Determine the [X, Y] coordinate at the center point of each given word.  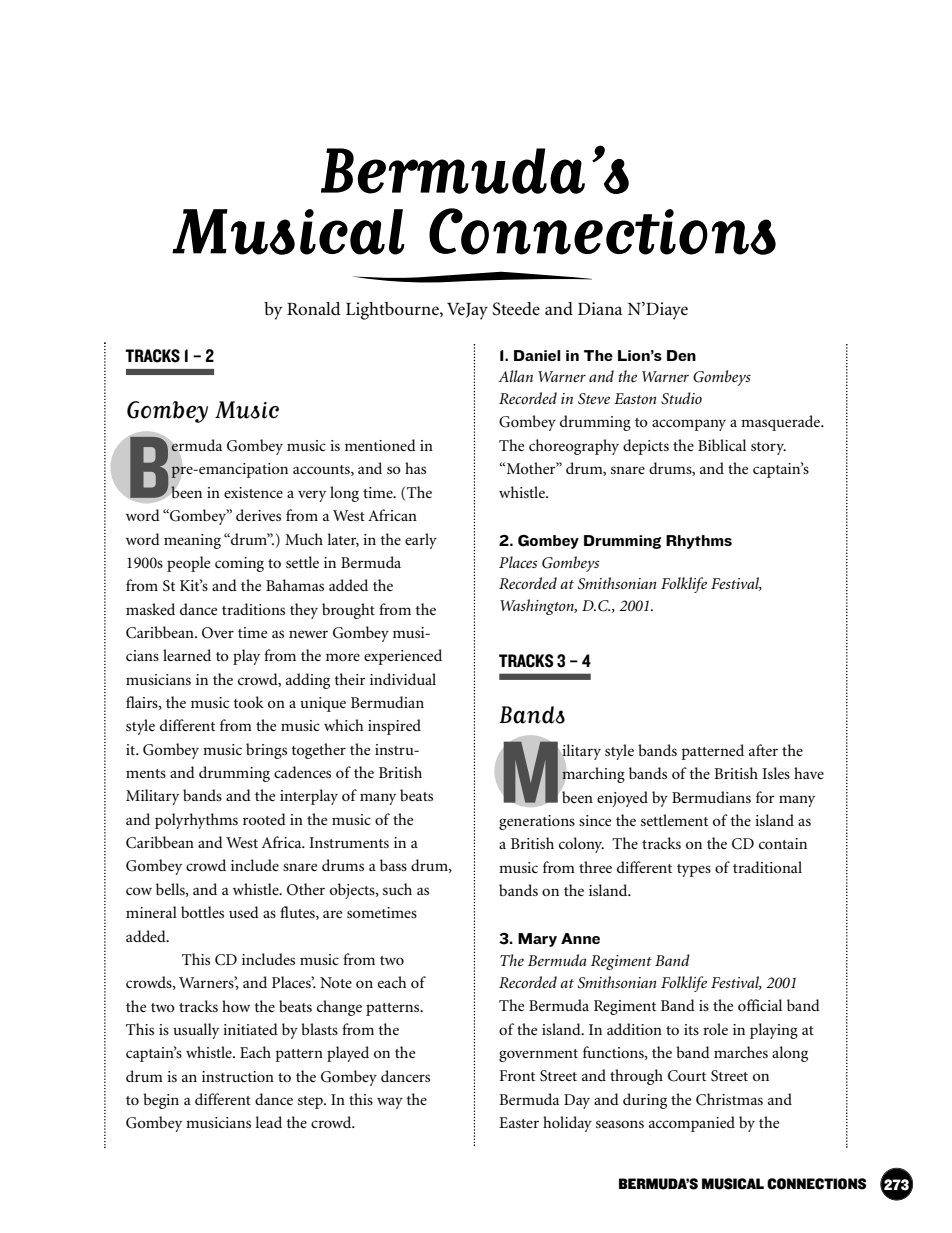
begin [161, 1101]
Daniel [537, 355]
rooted [264, 819]
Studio [681, 398]
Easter [519, 1122]
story [768, 448]
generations [537, 822]
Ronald [314, 308]
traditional [767, 867]
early [421, 541]
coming [239, 564]
